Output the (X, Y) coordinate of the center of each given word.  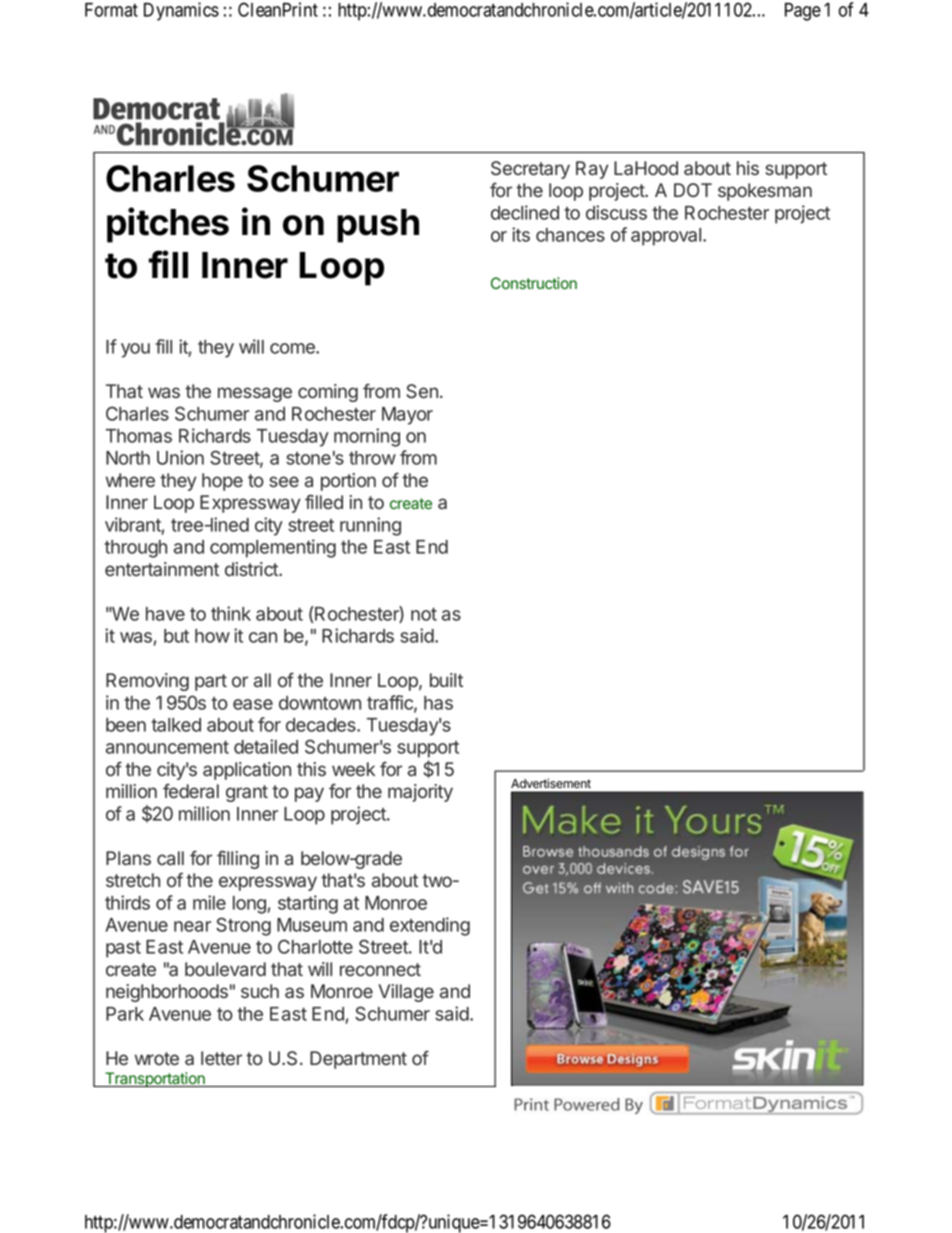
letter (221, 1058)
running (370, 526)
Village (406, 993)
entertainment (162, 569)
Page (803, 12)
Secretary (530, 170)
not (424, 614)
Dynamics (181, 11)
